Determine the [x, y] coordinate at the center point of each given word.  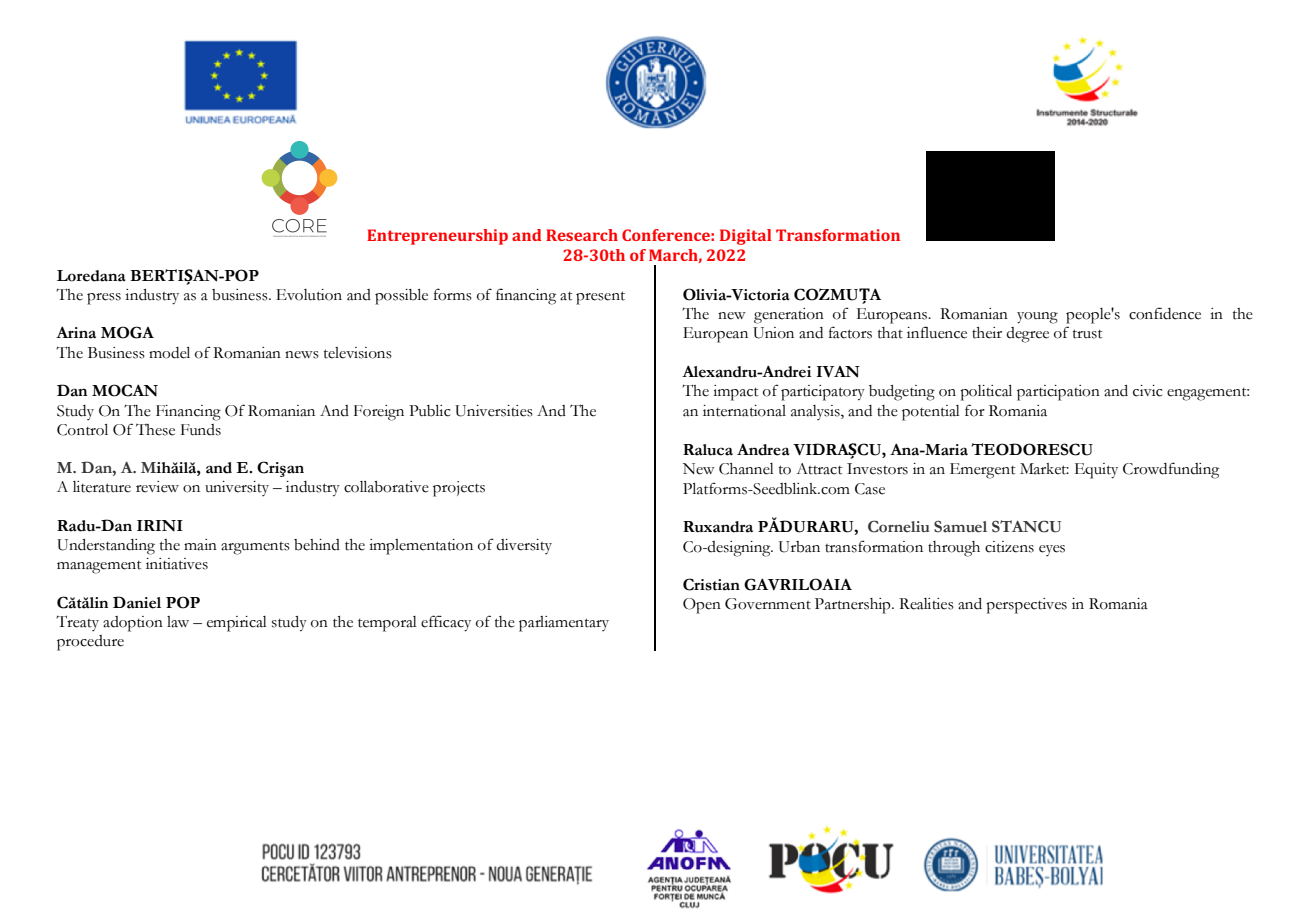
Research [582, 235]
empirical [237, 624]
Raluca [708, 450]
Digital [745, 237]
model [169, 353]
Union [773, 333]
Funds [201, 430]
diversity [524, 546]
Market [1044, 469]
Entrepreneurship [437, 237]
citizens [1009, 547]
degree [1027, 335]
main [200, 545]
